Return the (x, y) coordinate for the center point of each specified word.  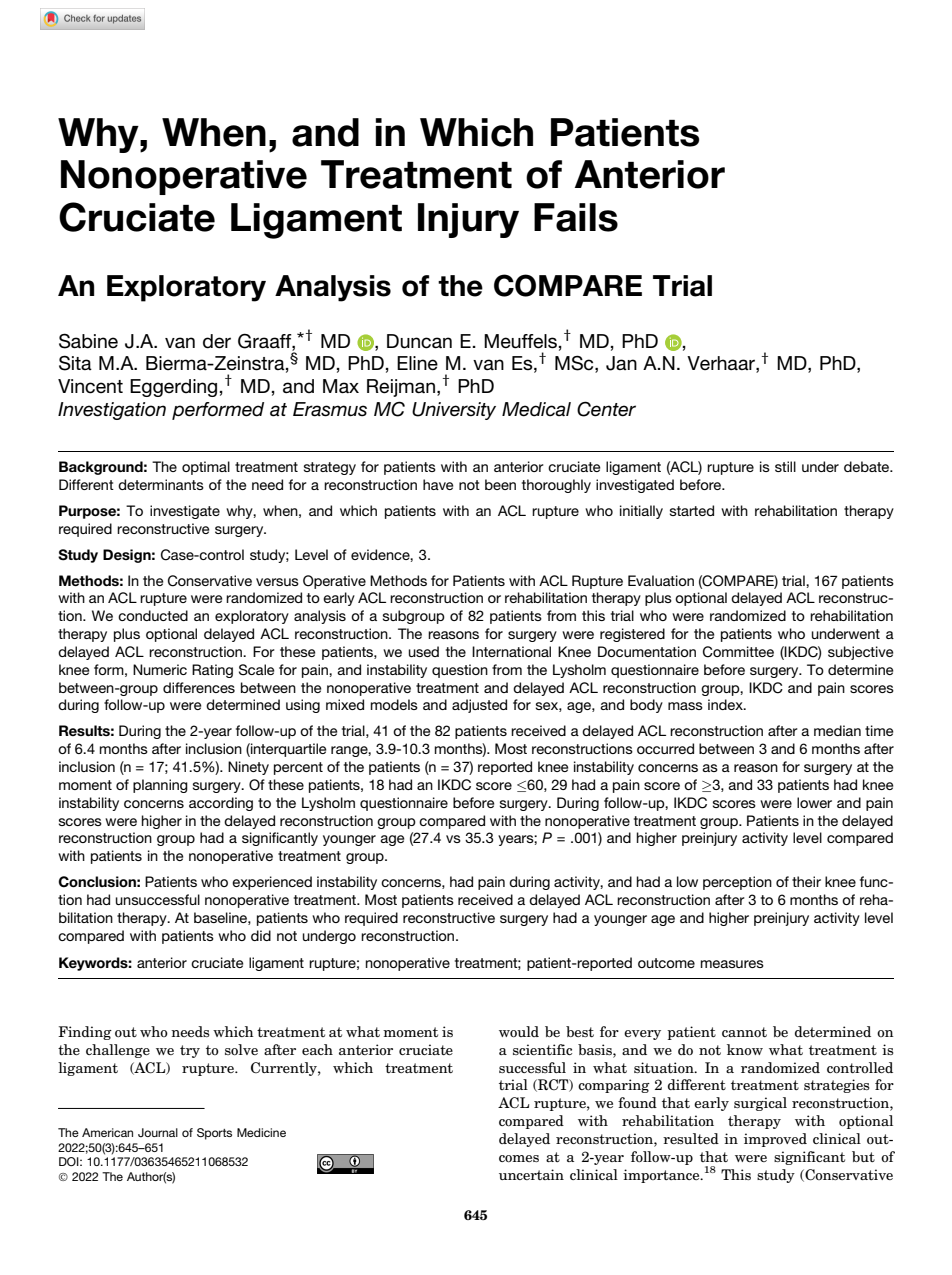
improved (775, 1140)
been (500, 484)
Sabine (88, 341)
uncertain (531, 1174)
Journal (158, 1132)
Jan (621, 363)
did (261, 935)
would (519, 1031)
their (806, 881)
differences (199, 687)
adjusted (479, 706)
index (726, 704)
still (785, 466)
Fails (576, 217)
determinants (161, 484)
